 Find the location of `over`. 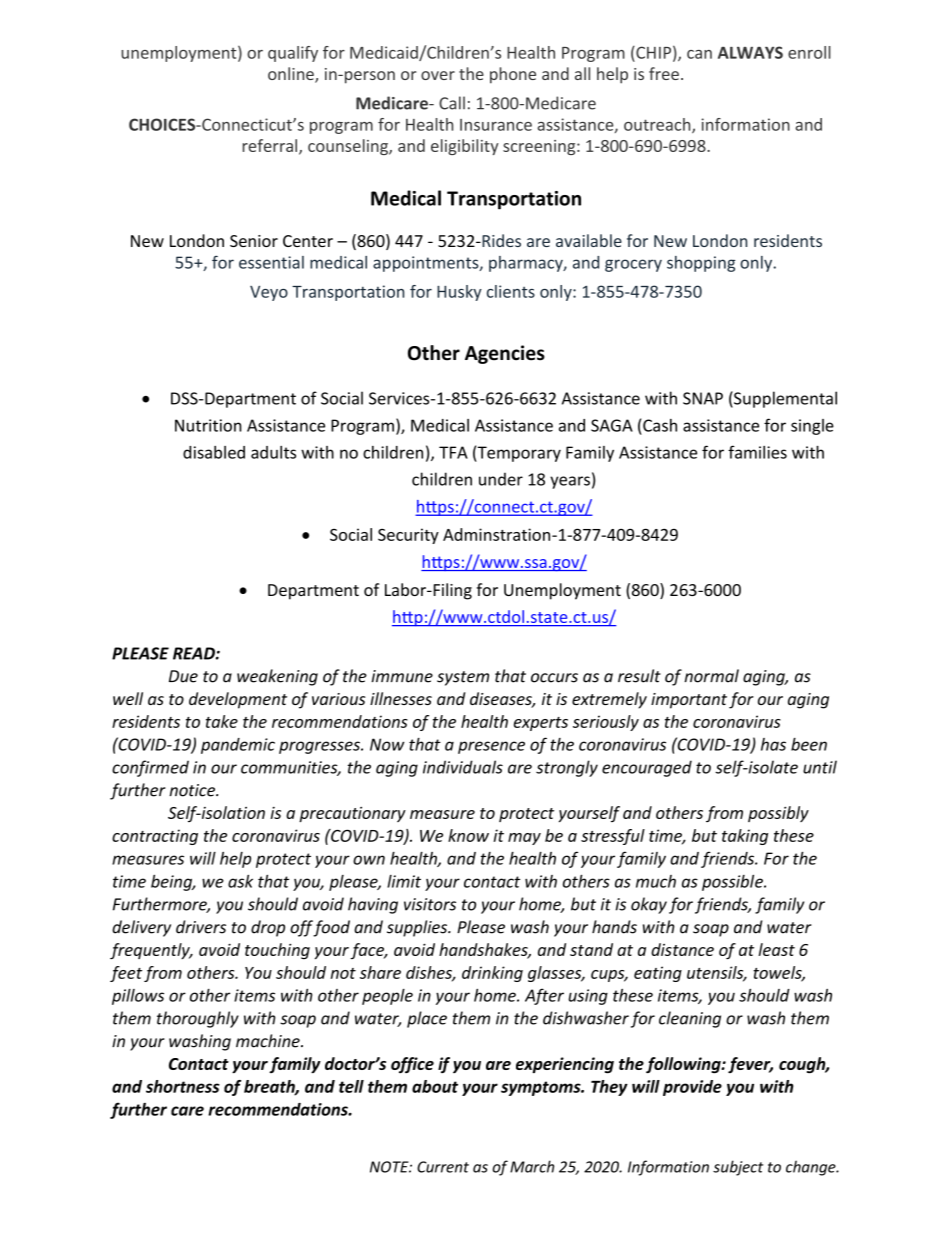

over is located at coordinates (438, 75).
